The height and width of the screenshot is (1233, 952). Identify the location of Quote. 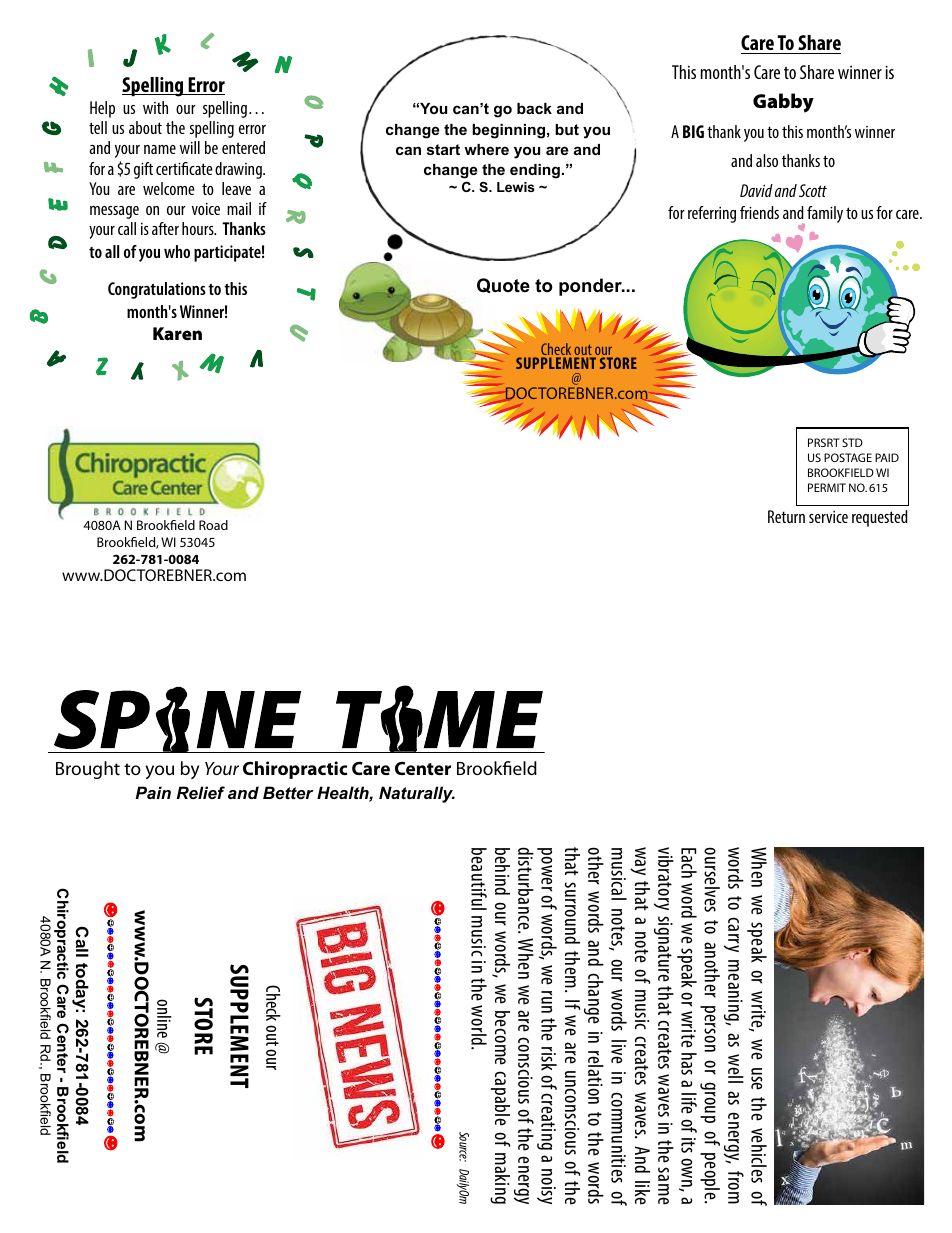
(503, 285).
